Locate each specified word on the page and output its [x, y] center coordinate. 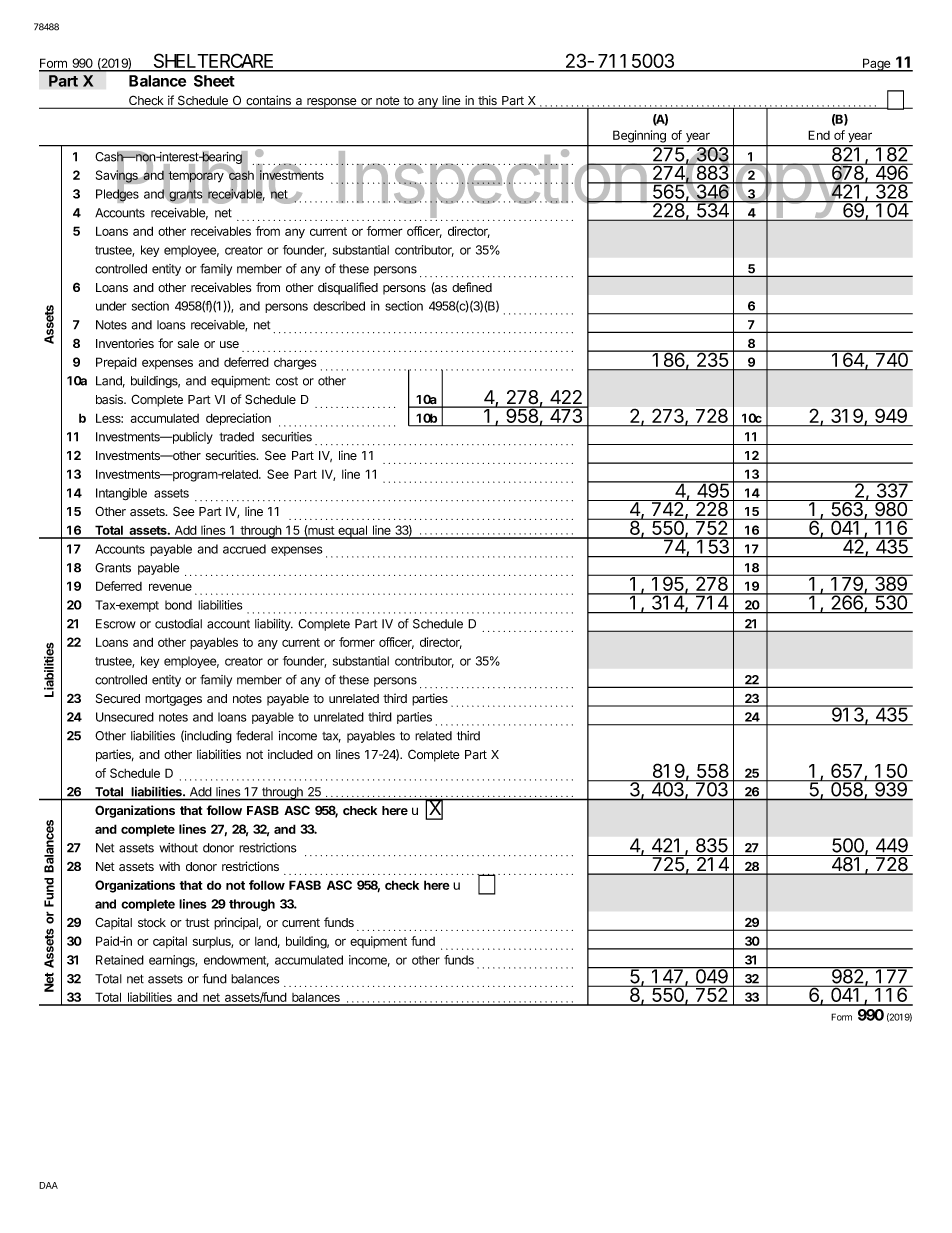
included [290, 754]
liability [274, 625]
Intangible [121, 494]
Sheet [214, 81]
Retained [120, 960]
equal [353, 532]
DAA [48, 1185]
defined [472, 287]
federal [254, 735]
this [487, 101]
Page [876, 65]
